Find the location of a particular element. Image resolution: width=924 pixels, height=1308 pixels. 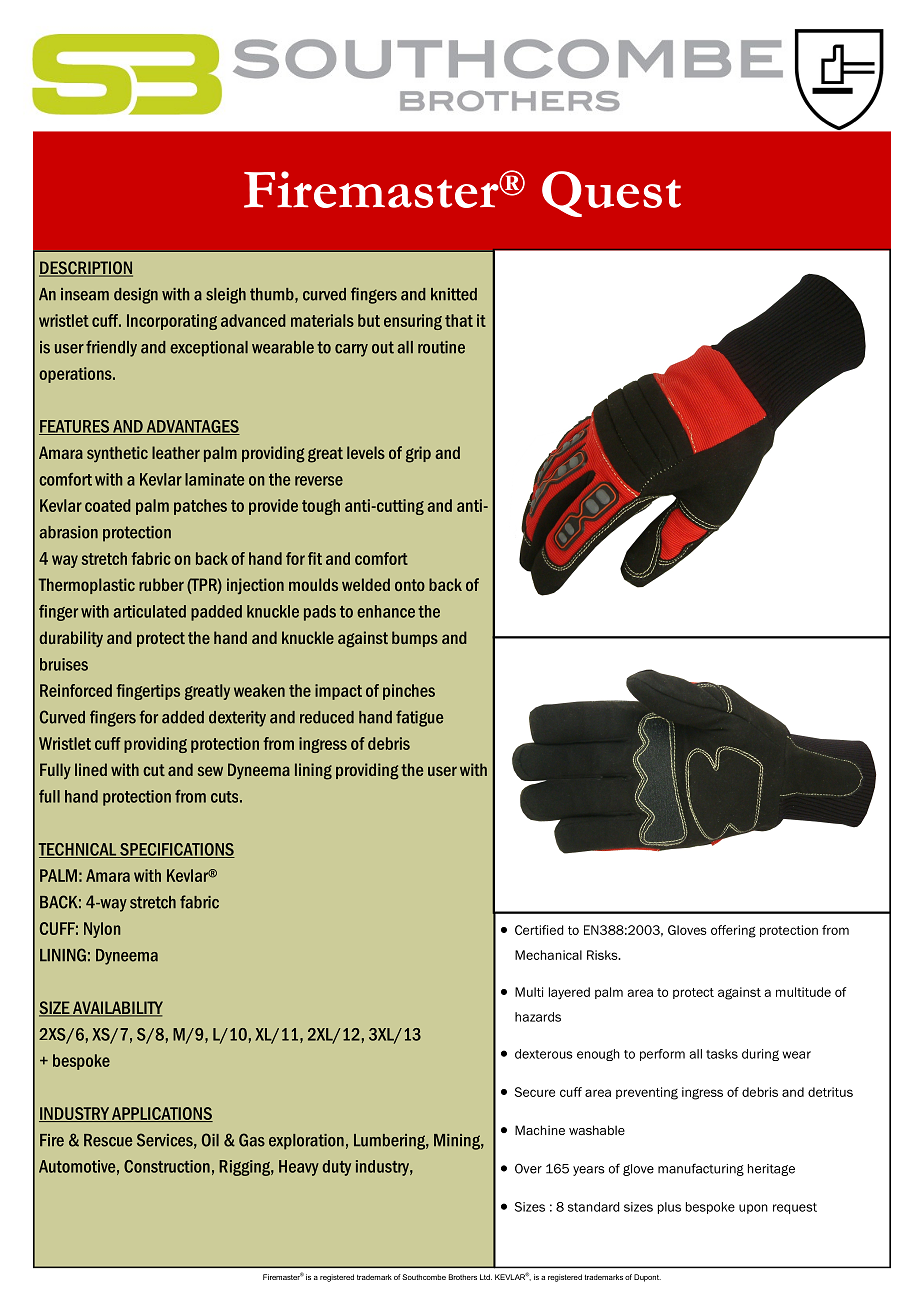

dexterous is located at coordinates (544, 1054).
